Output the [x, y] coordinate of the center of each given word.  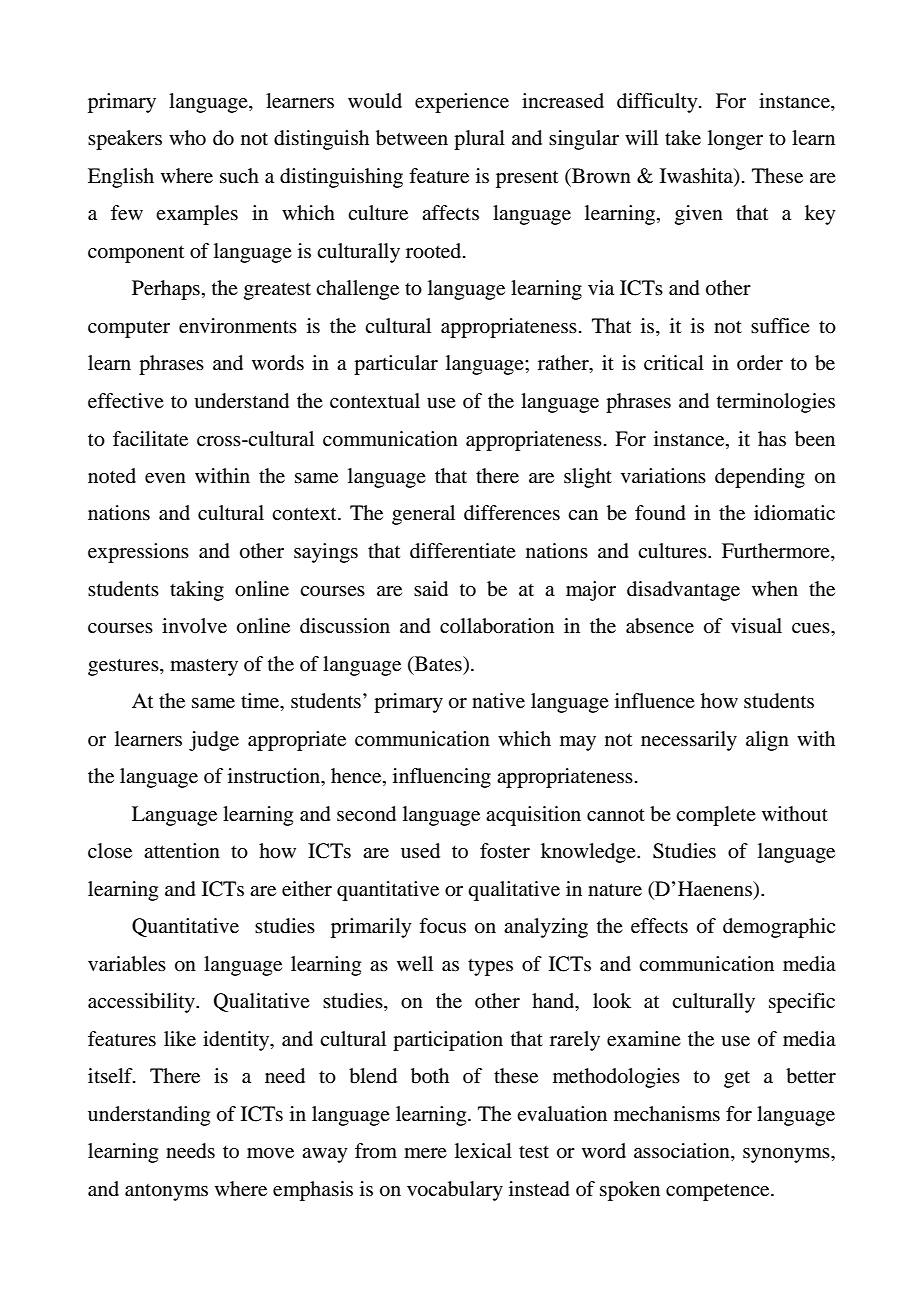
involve [194, 626]
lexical [483, 1151]
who [187, 138]
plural [479, 140]
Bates [438, 664]
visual [756, 625]
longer [735, 140]
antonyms [166, 1192]
